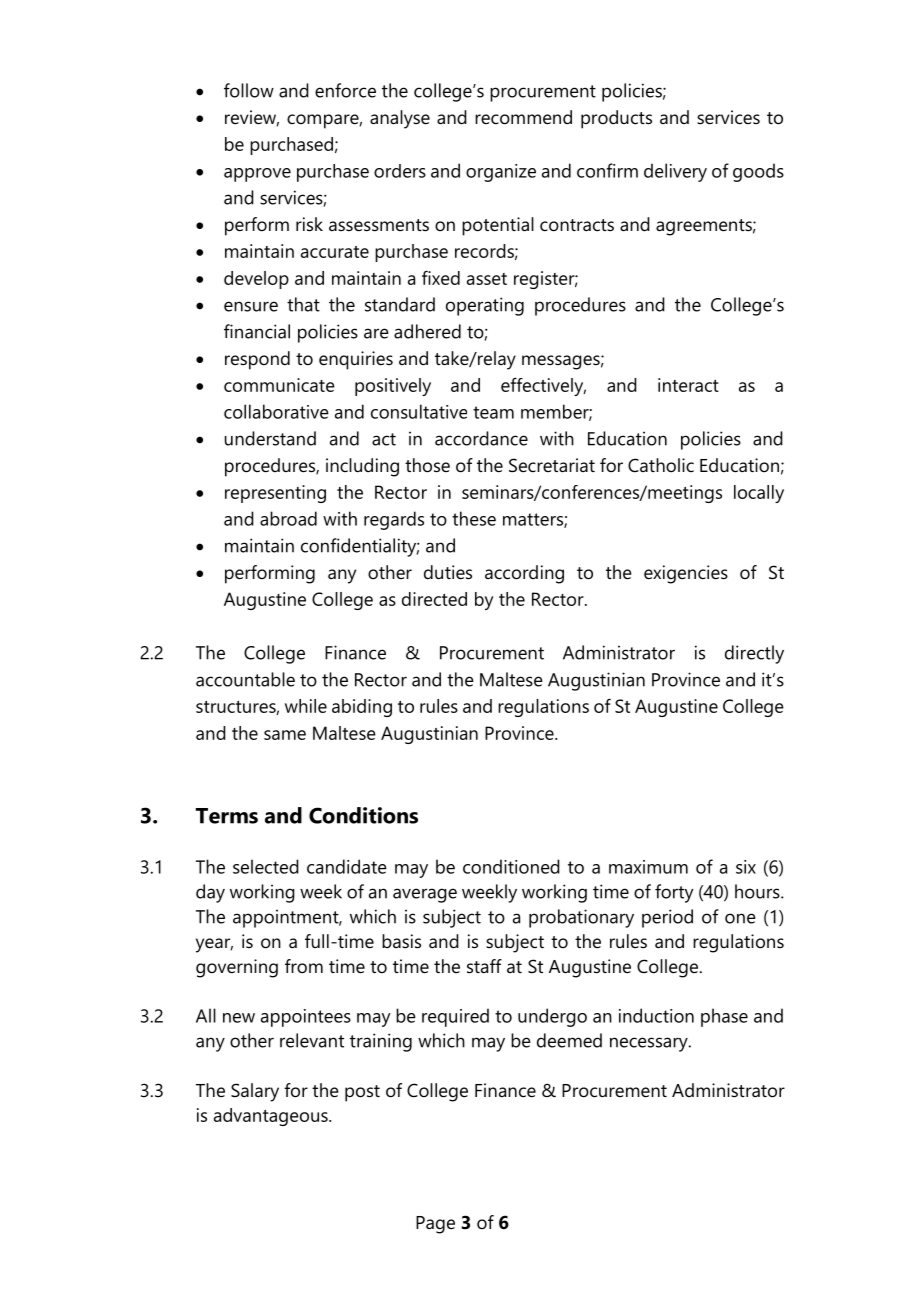 Image resolution: width=924 pixels, height=1308 pixels. I want to click on delivery, so click(675, 172).
